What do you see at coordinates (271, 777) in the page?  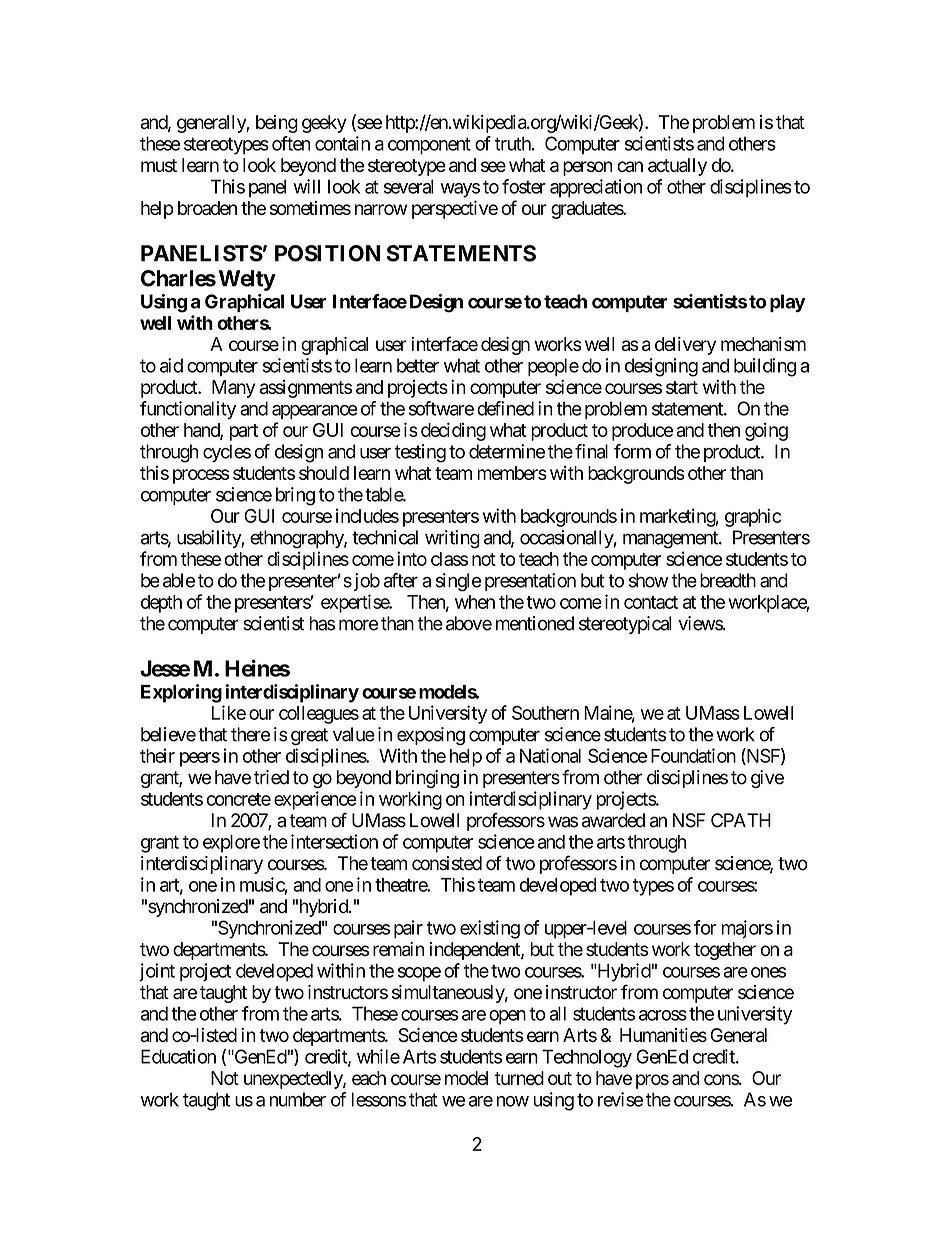 I see `tried` at bounding box center [271, 777].
